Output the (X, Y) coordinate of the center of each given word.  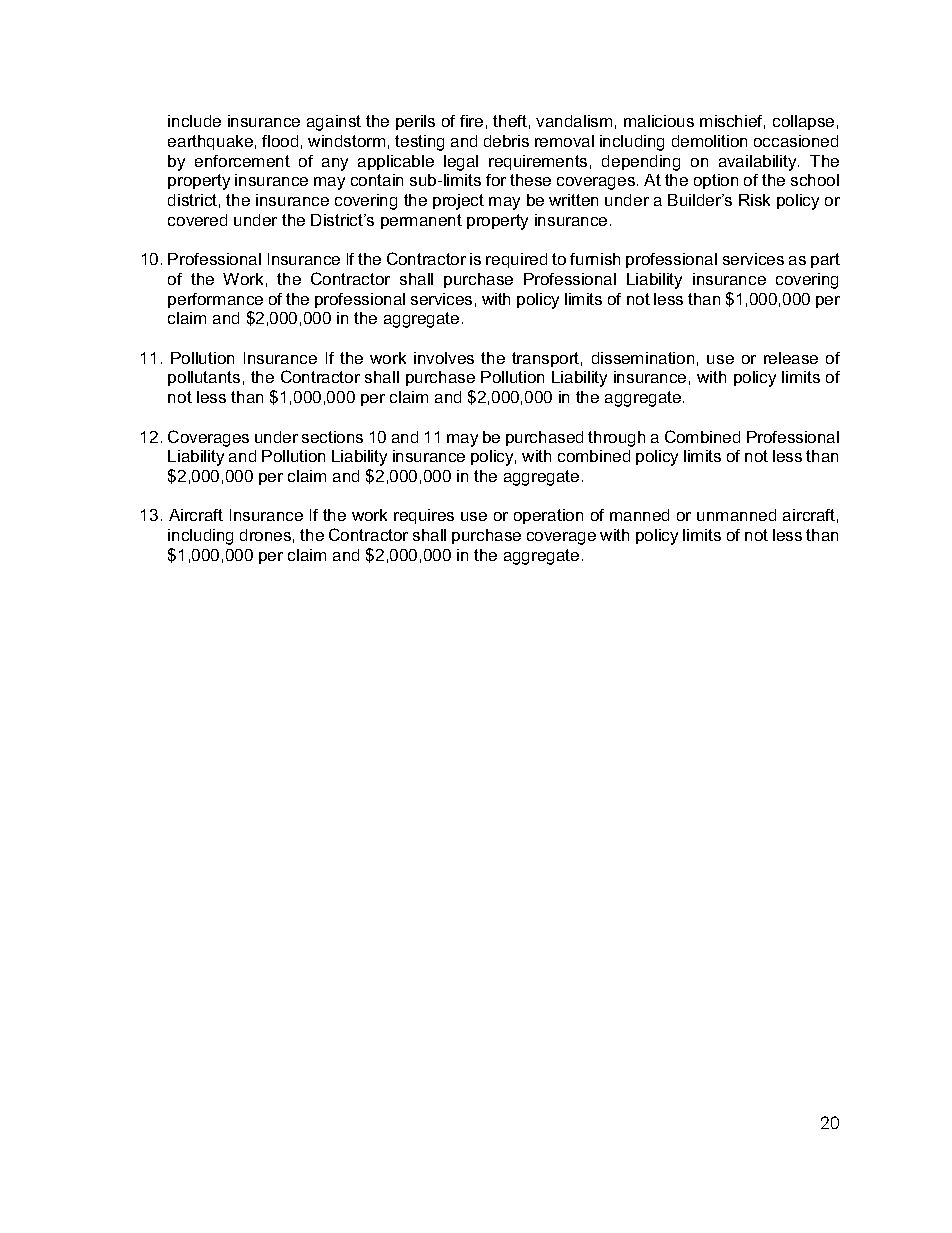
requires (424, 516)
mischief (732, 122)
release (791, 358)
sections (332, 437)
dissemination (643, 358)
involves (444, 358)
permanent (421, 221)
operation (548, 516)
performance (215, 300)
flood (280, 141)
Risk (754, 200)
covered (197, 220)
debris (506, 141)
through (616, 439)
